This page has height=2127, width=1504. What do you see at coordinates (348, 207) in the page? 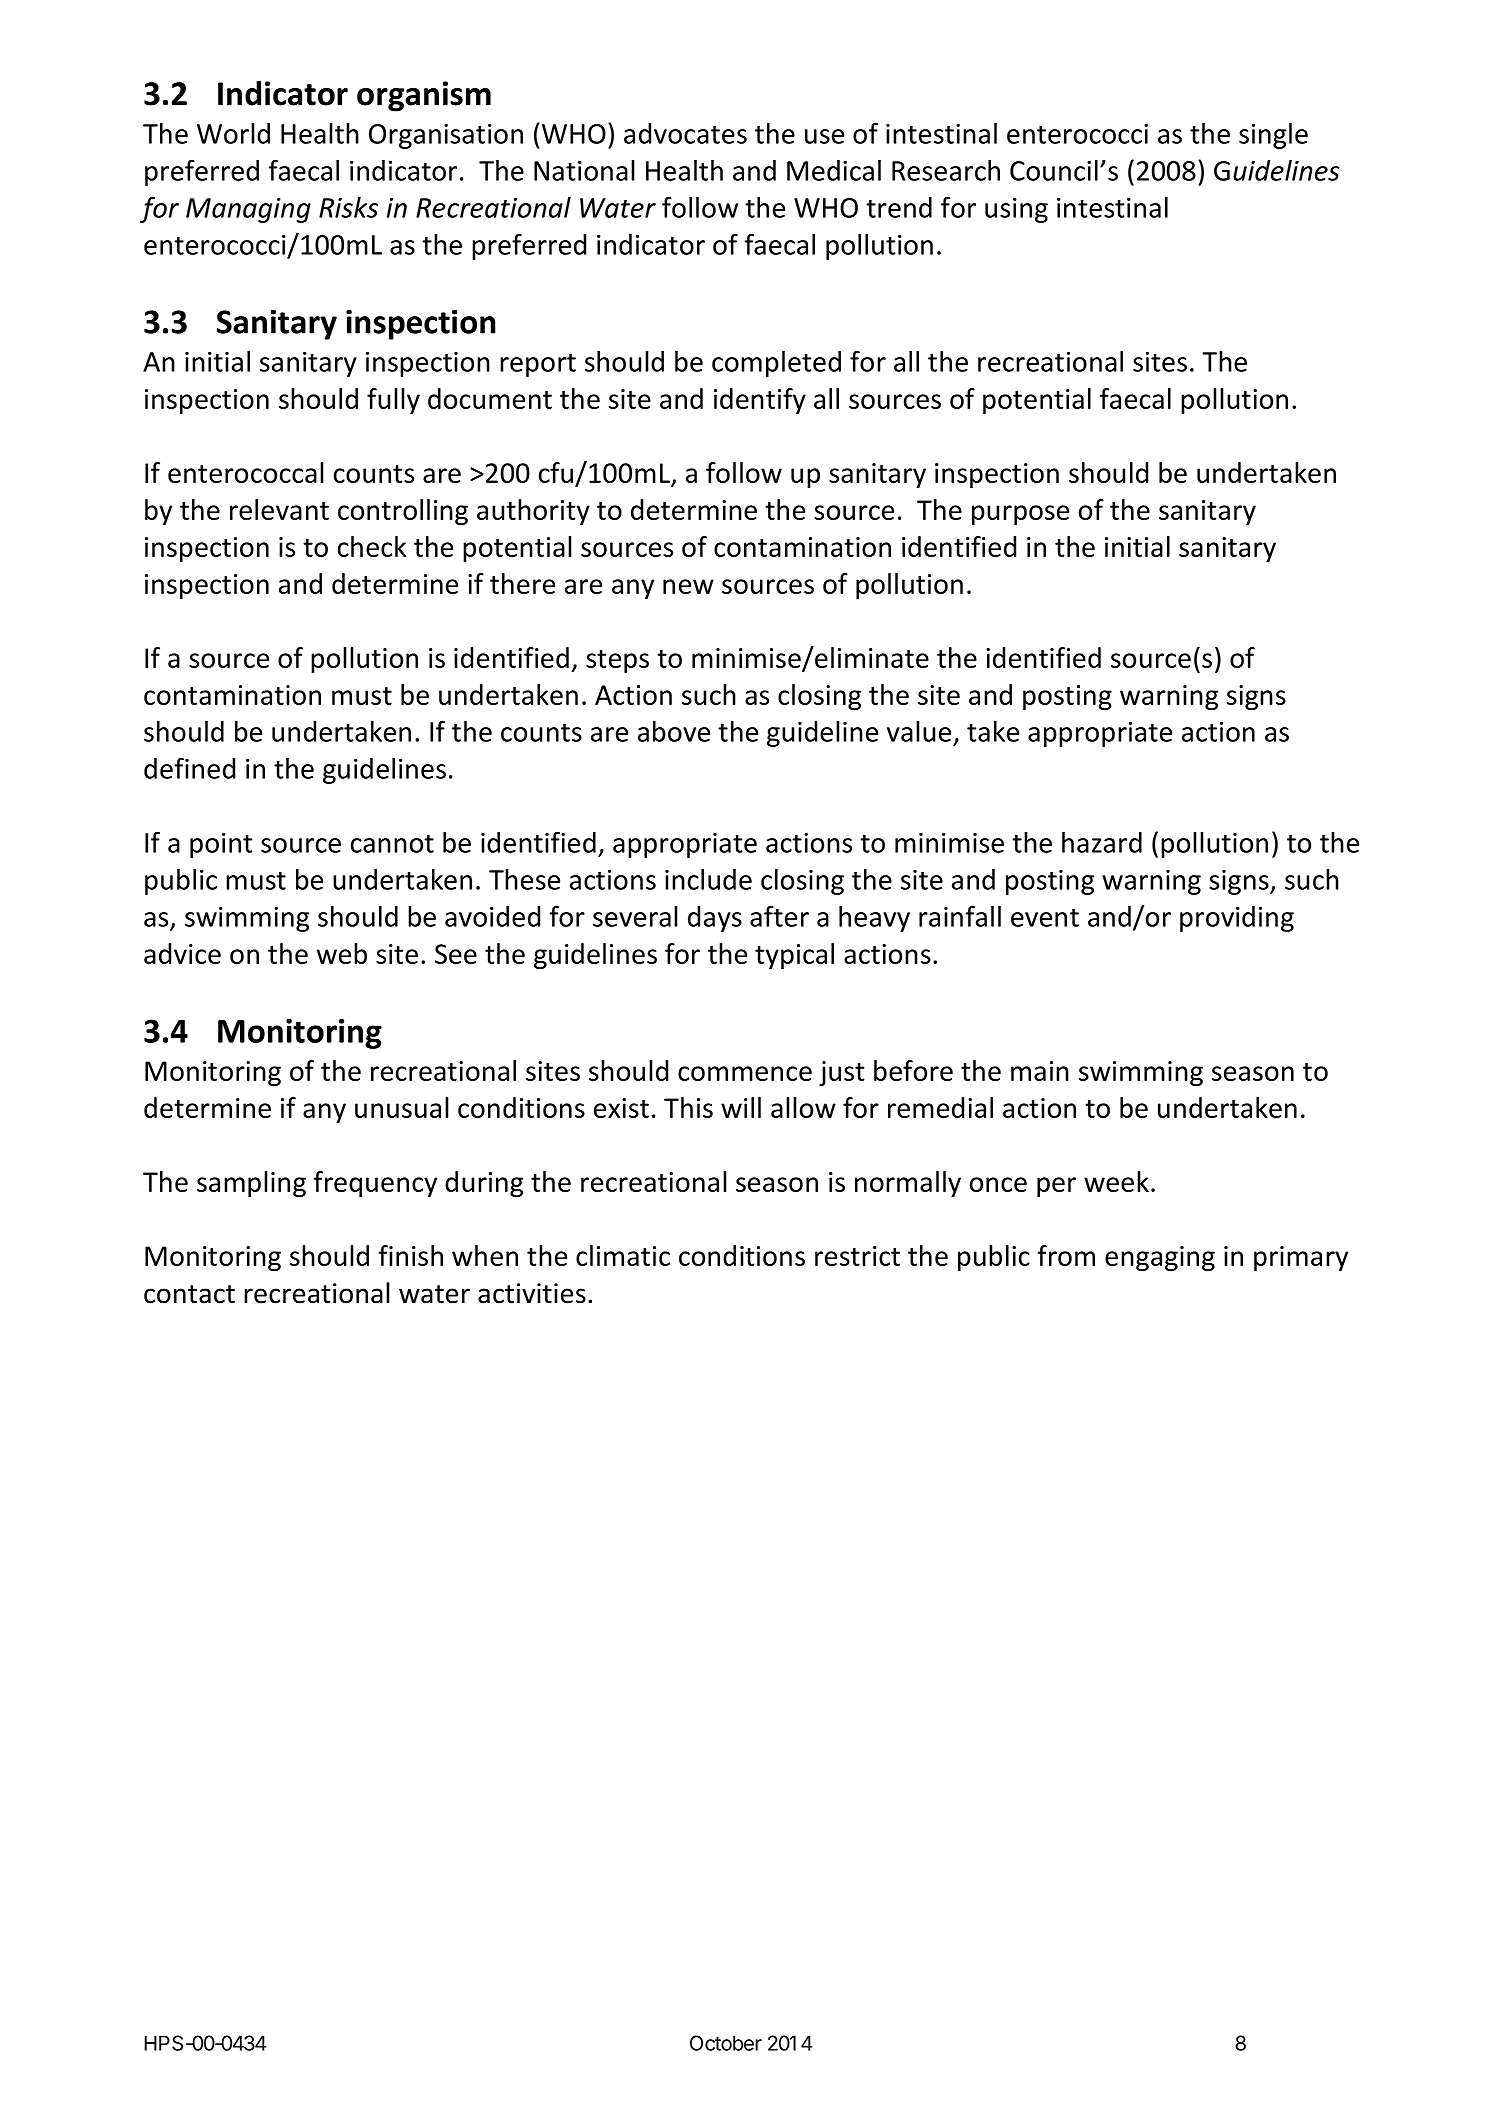
I see `Risks` at bounding box center [348, 207].
